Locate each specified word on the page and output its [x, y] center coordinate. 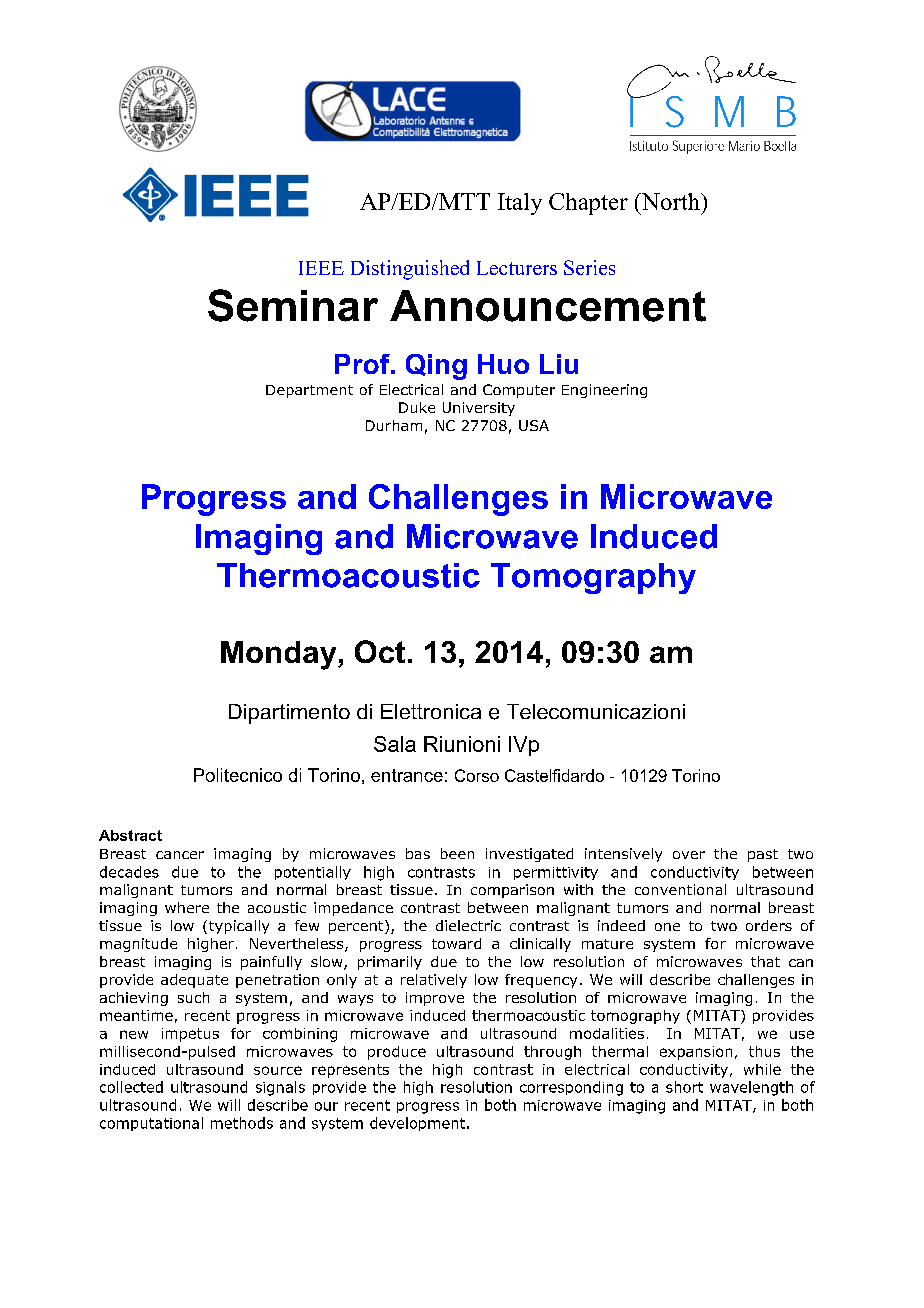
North [670, 201]
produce [397, 1053]
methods [242, 1123]
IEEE [321, 268]
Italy [520, 204]
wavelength [751, 1088]
